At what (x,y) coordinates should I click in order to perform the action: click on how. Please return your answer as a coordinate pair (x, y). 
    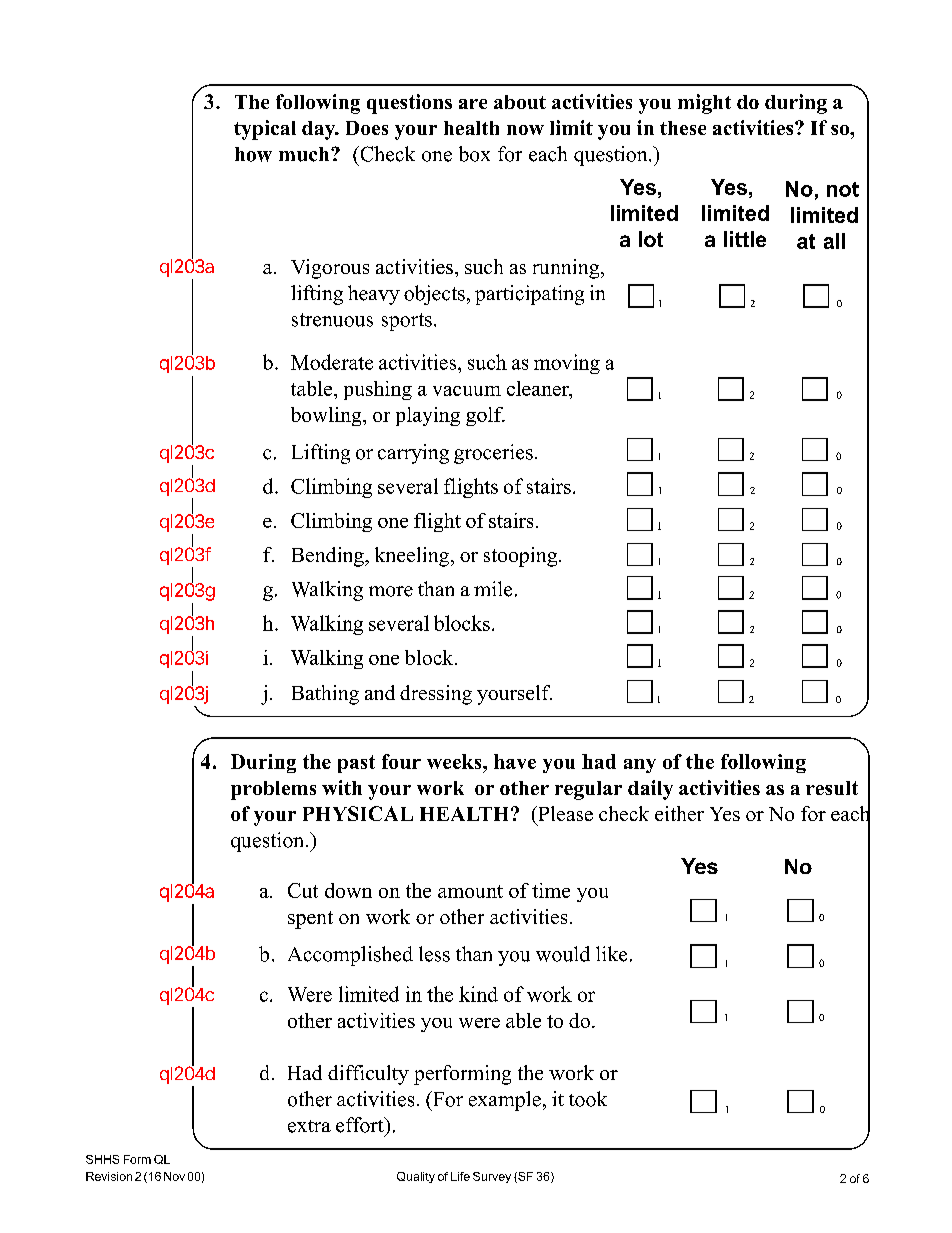
    Looking at the image, I should click on (253, 154).
